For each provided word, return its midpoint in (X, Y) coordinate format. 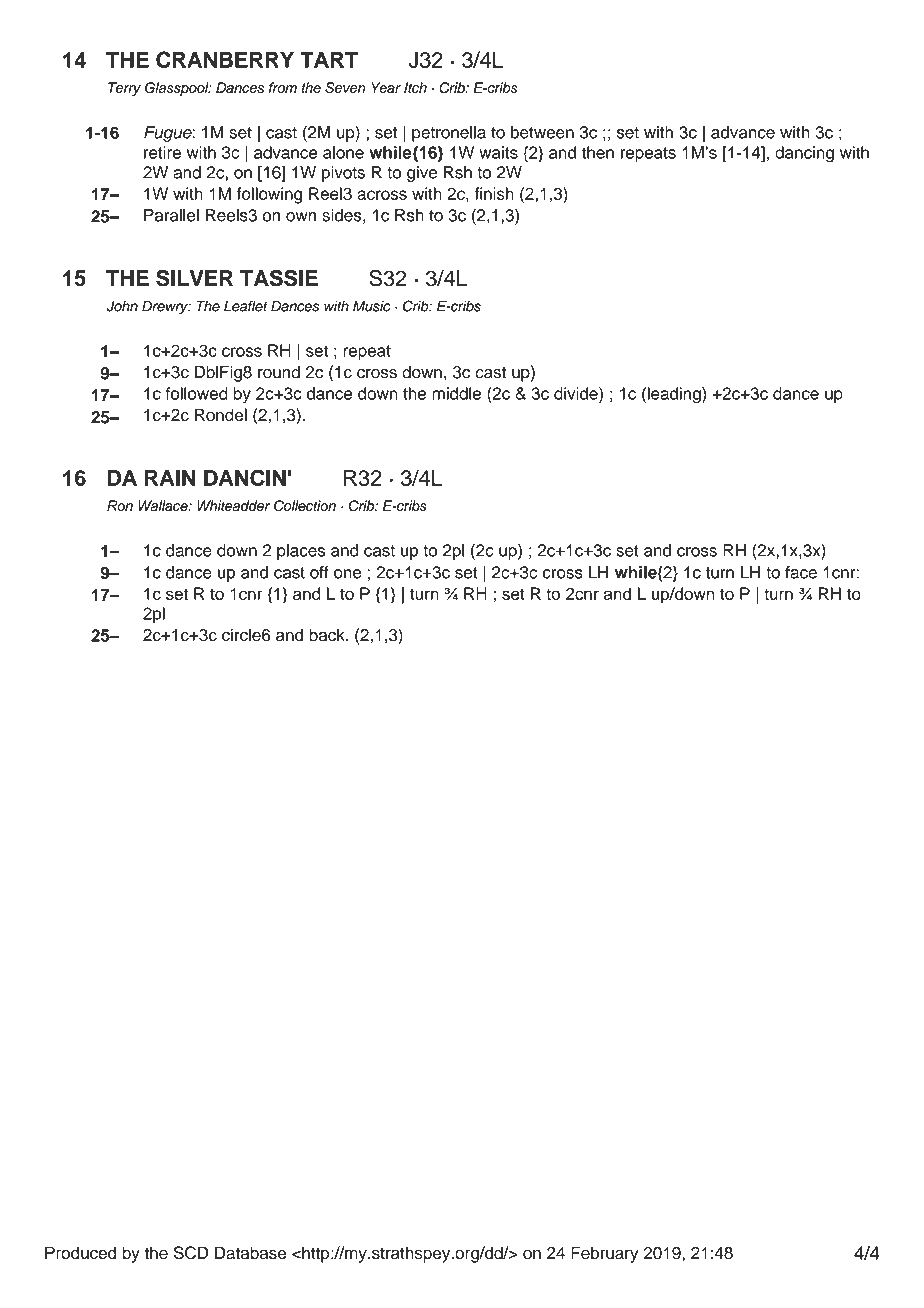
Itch (415, 87)
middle (456, 393)
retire (162, 152)
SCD (191, 1253)
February (604, 1254)
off (319, 572)
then (597, 152)
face (801, 572)
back (328, 635)
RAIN (170, 478)
